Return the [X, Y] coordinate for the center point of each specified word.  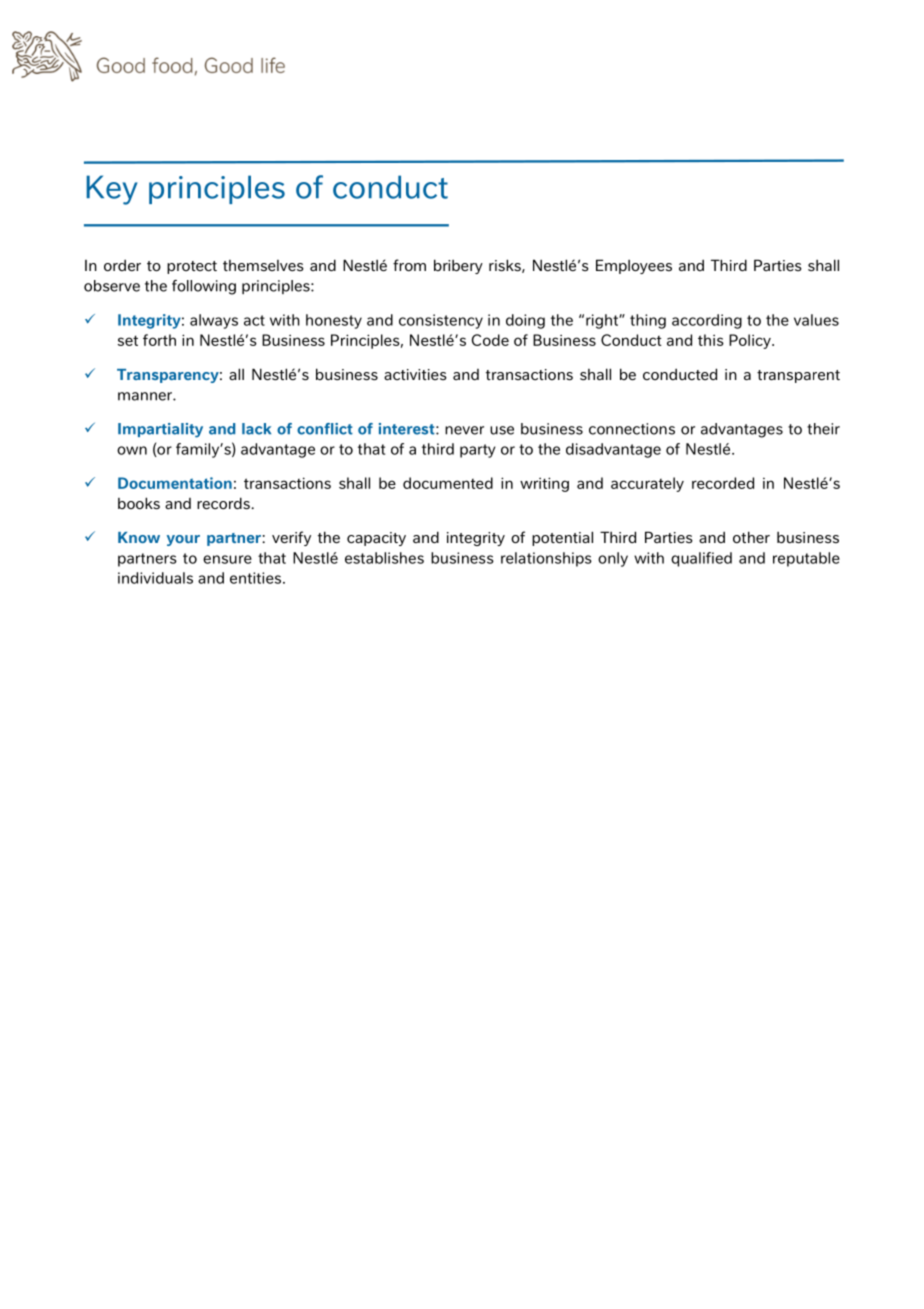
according [707, 321]
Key [111, 190]
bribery [458, 266]
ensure [227, 559]
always [214, 321]
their [823, 429]
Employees [634, 266]
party [478, 451]
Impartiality [160, 430]
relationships [546, 559]
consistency [441, 321]
